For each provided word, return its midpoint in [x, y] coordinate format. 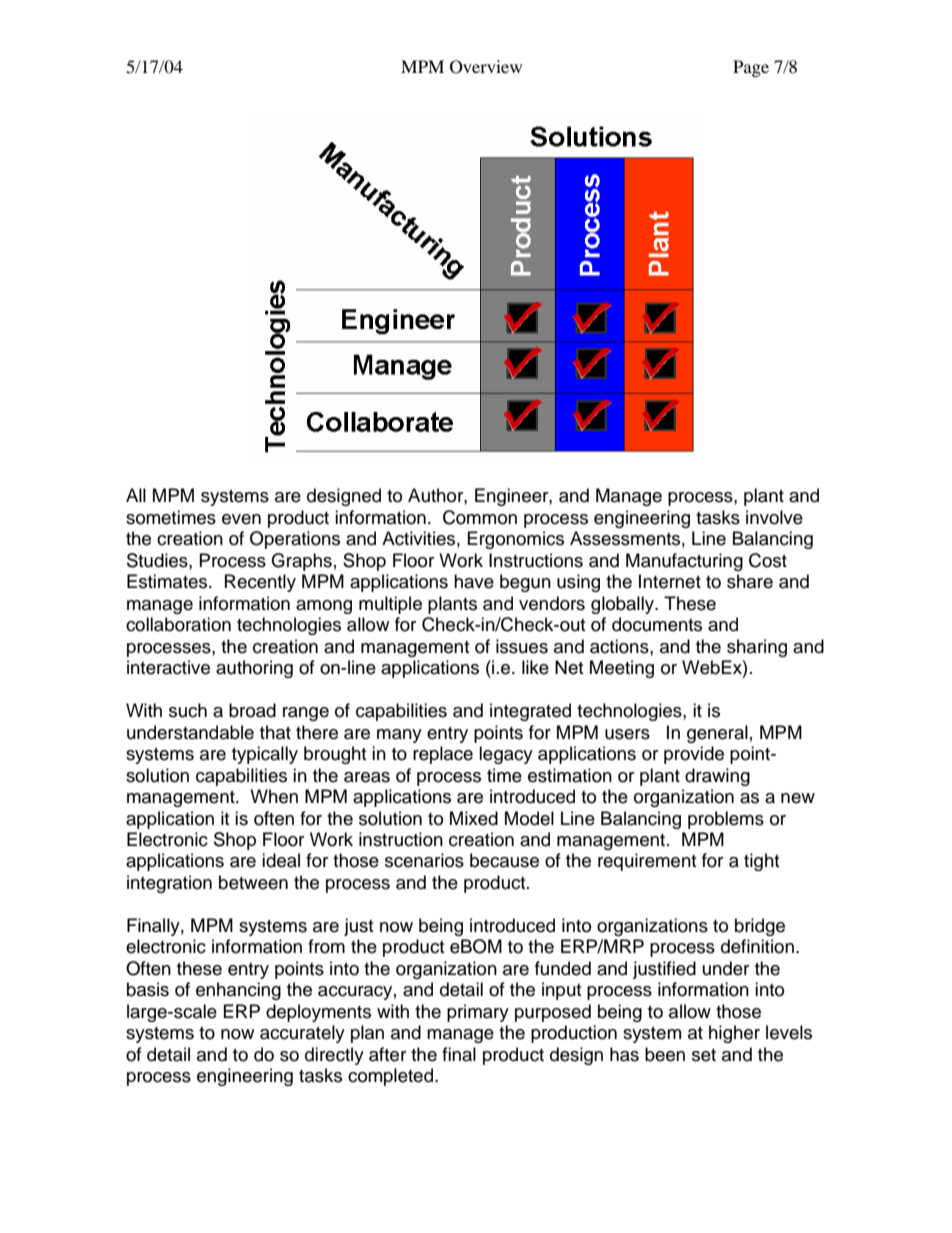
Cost [768, 560]
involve [774, 517]
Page [751, 68]
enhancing [238, 991]
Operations [295, 540]
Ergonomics [516, 540]
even [241, 519]
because [504, 860]
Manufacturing [684, 562]
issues [522, 646]
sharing [757, 648]
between [253, 882]
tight [761, 862]
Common [480, 517]
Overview [486, 67]
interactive [168, 667]
